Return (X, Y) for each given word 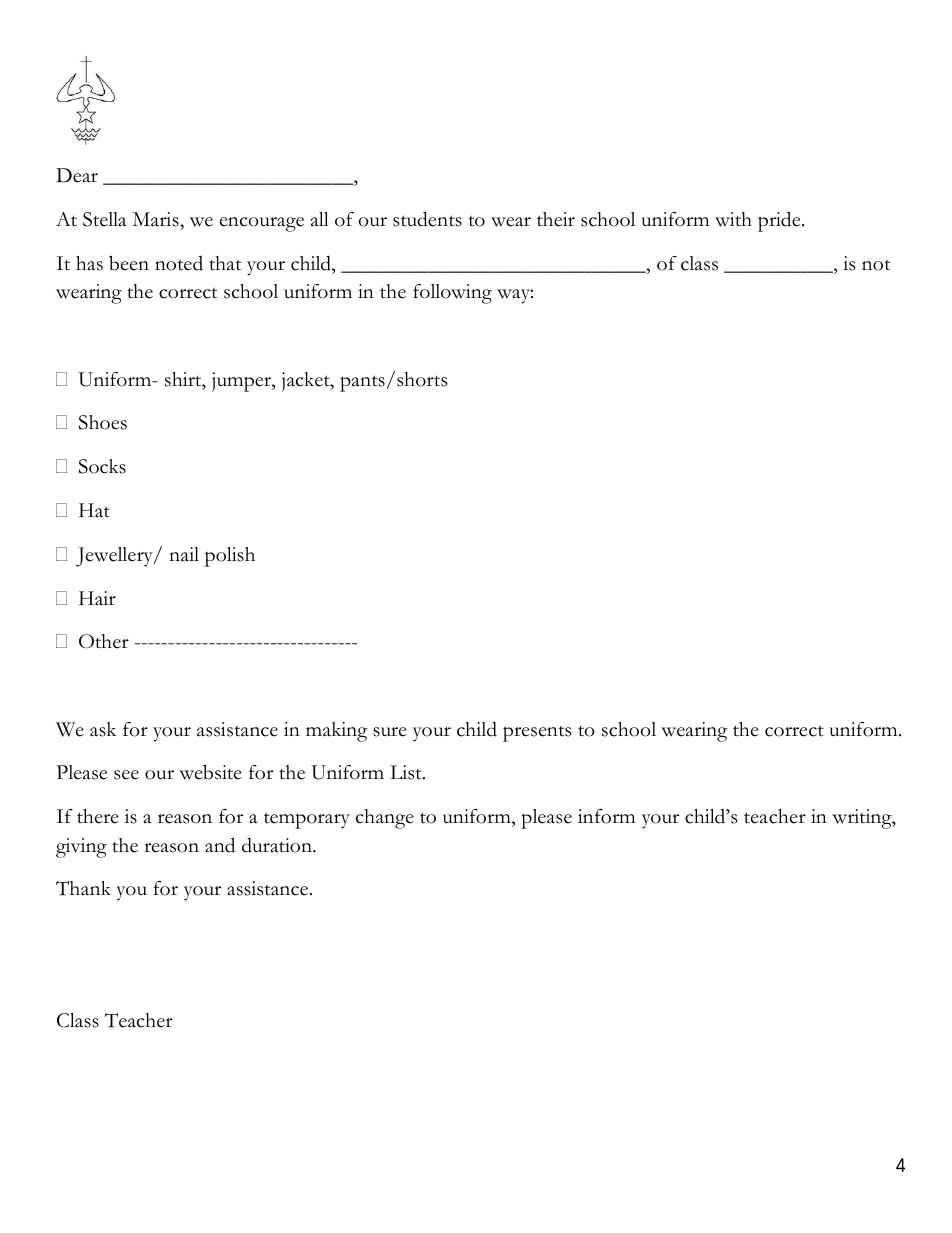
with (733, 219)
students (427, 219)
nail (184, 554)
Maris (156, 219)
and (220, 845)
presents (537, 734)
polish (230, 557)
